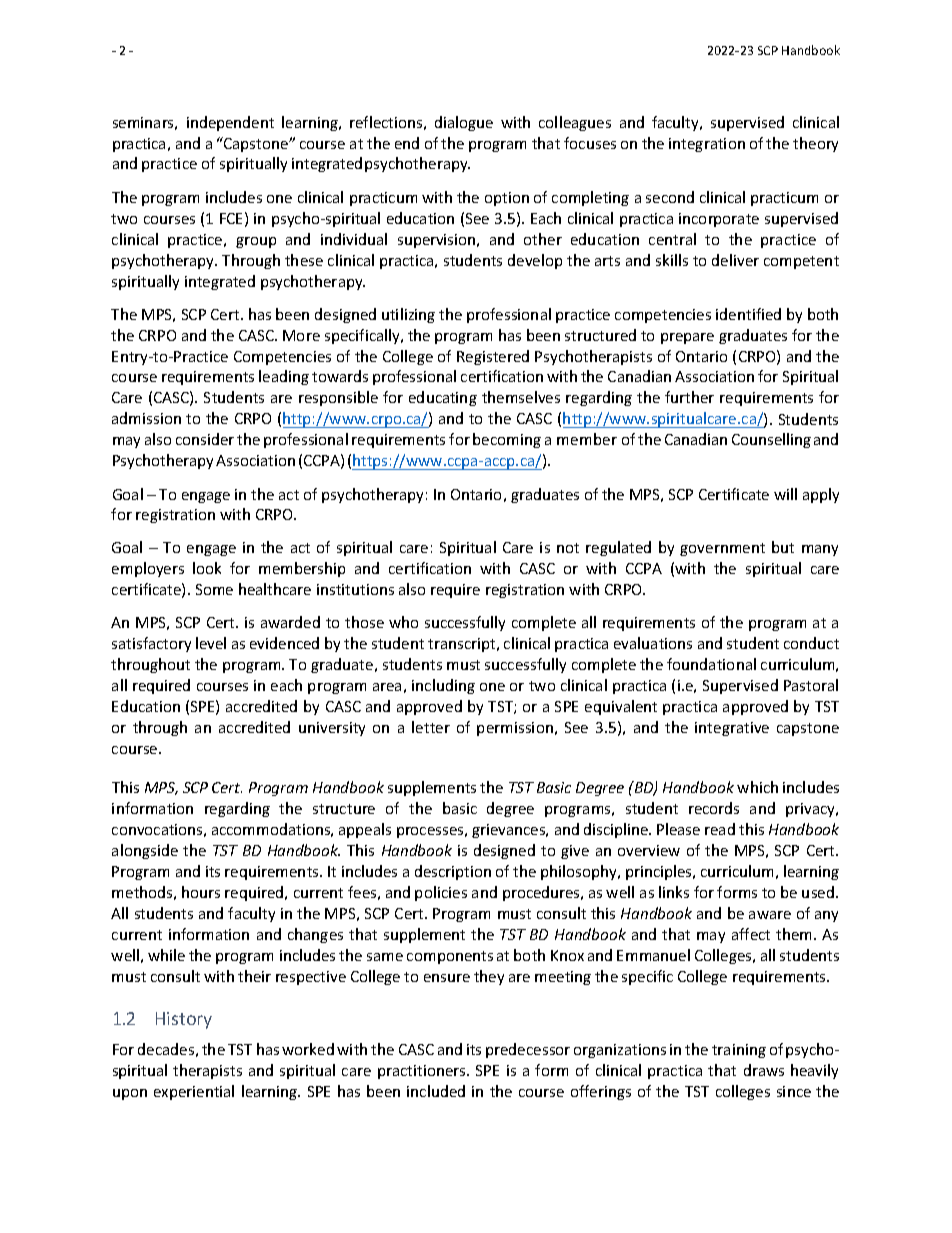 This image has width=952, height=1233. Describe the element at coordinates (194, 1092) in the image. I see `experiential` at that location.
